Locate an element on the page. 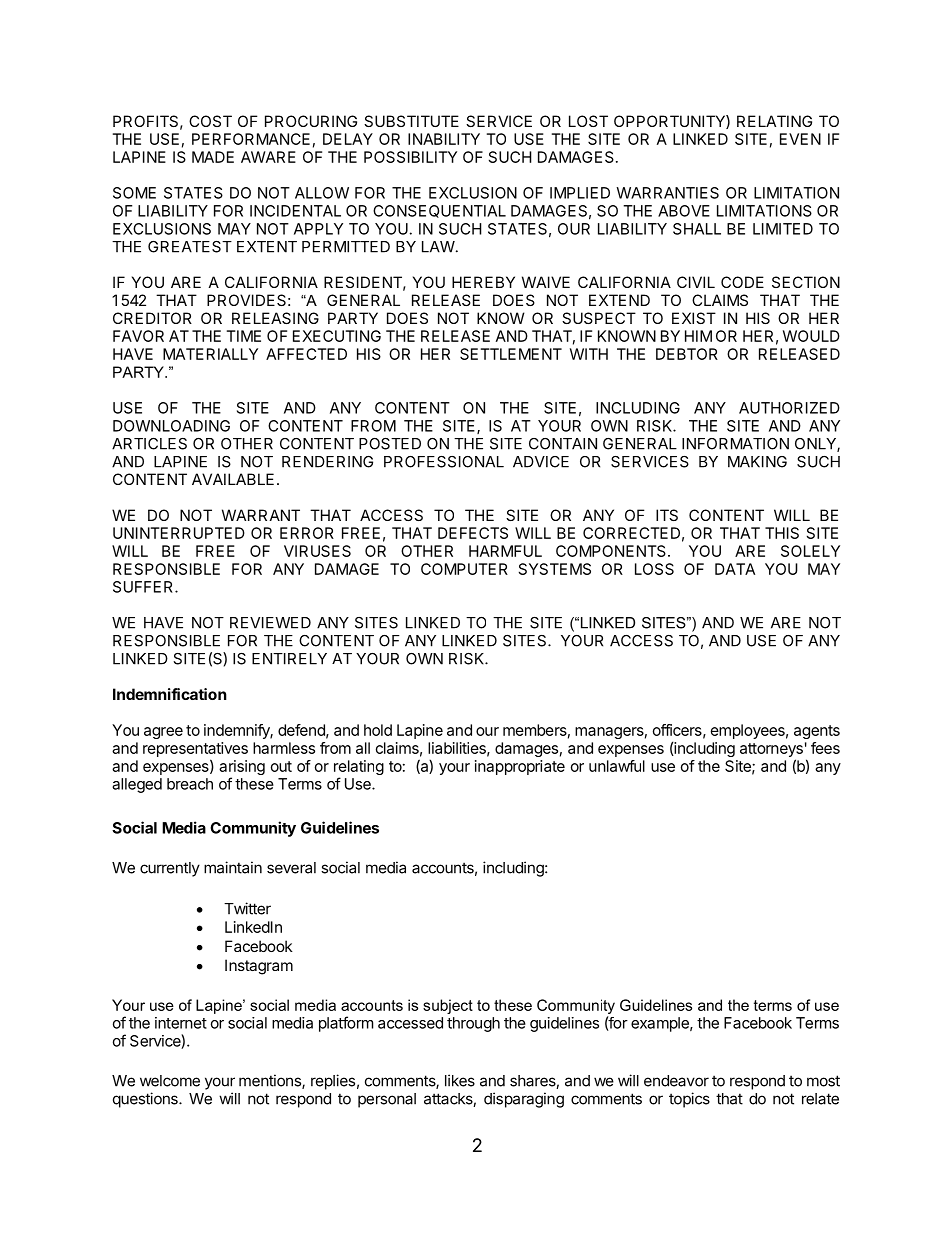  attorneys is located at coordinates (771, 751).
